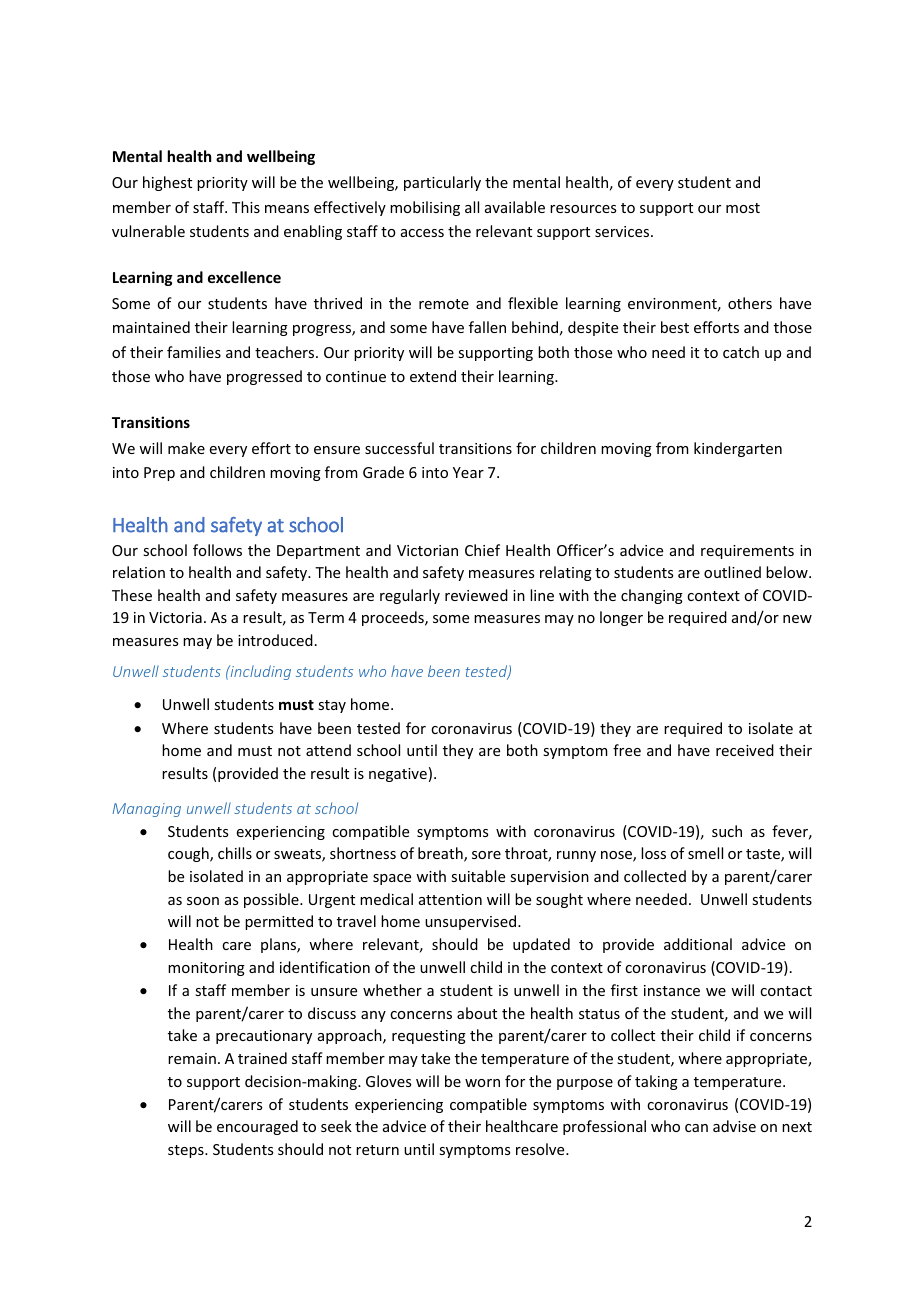  I want to click on kindergarten, so click(738, 449).
